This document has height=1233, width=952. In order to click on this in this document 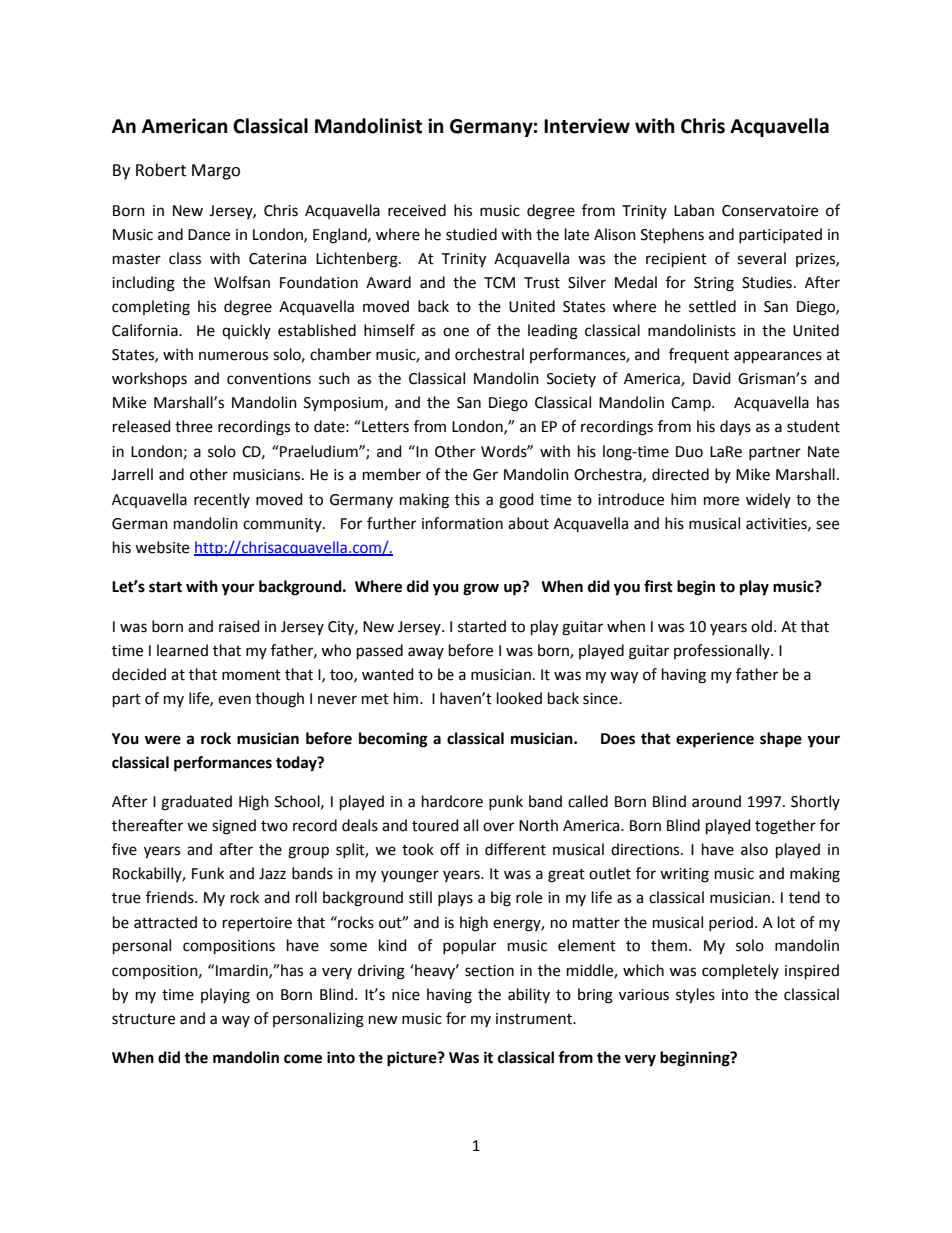, I will do `click(467, 499)`.
